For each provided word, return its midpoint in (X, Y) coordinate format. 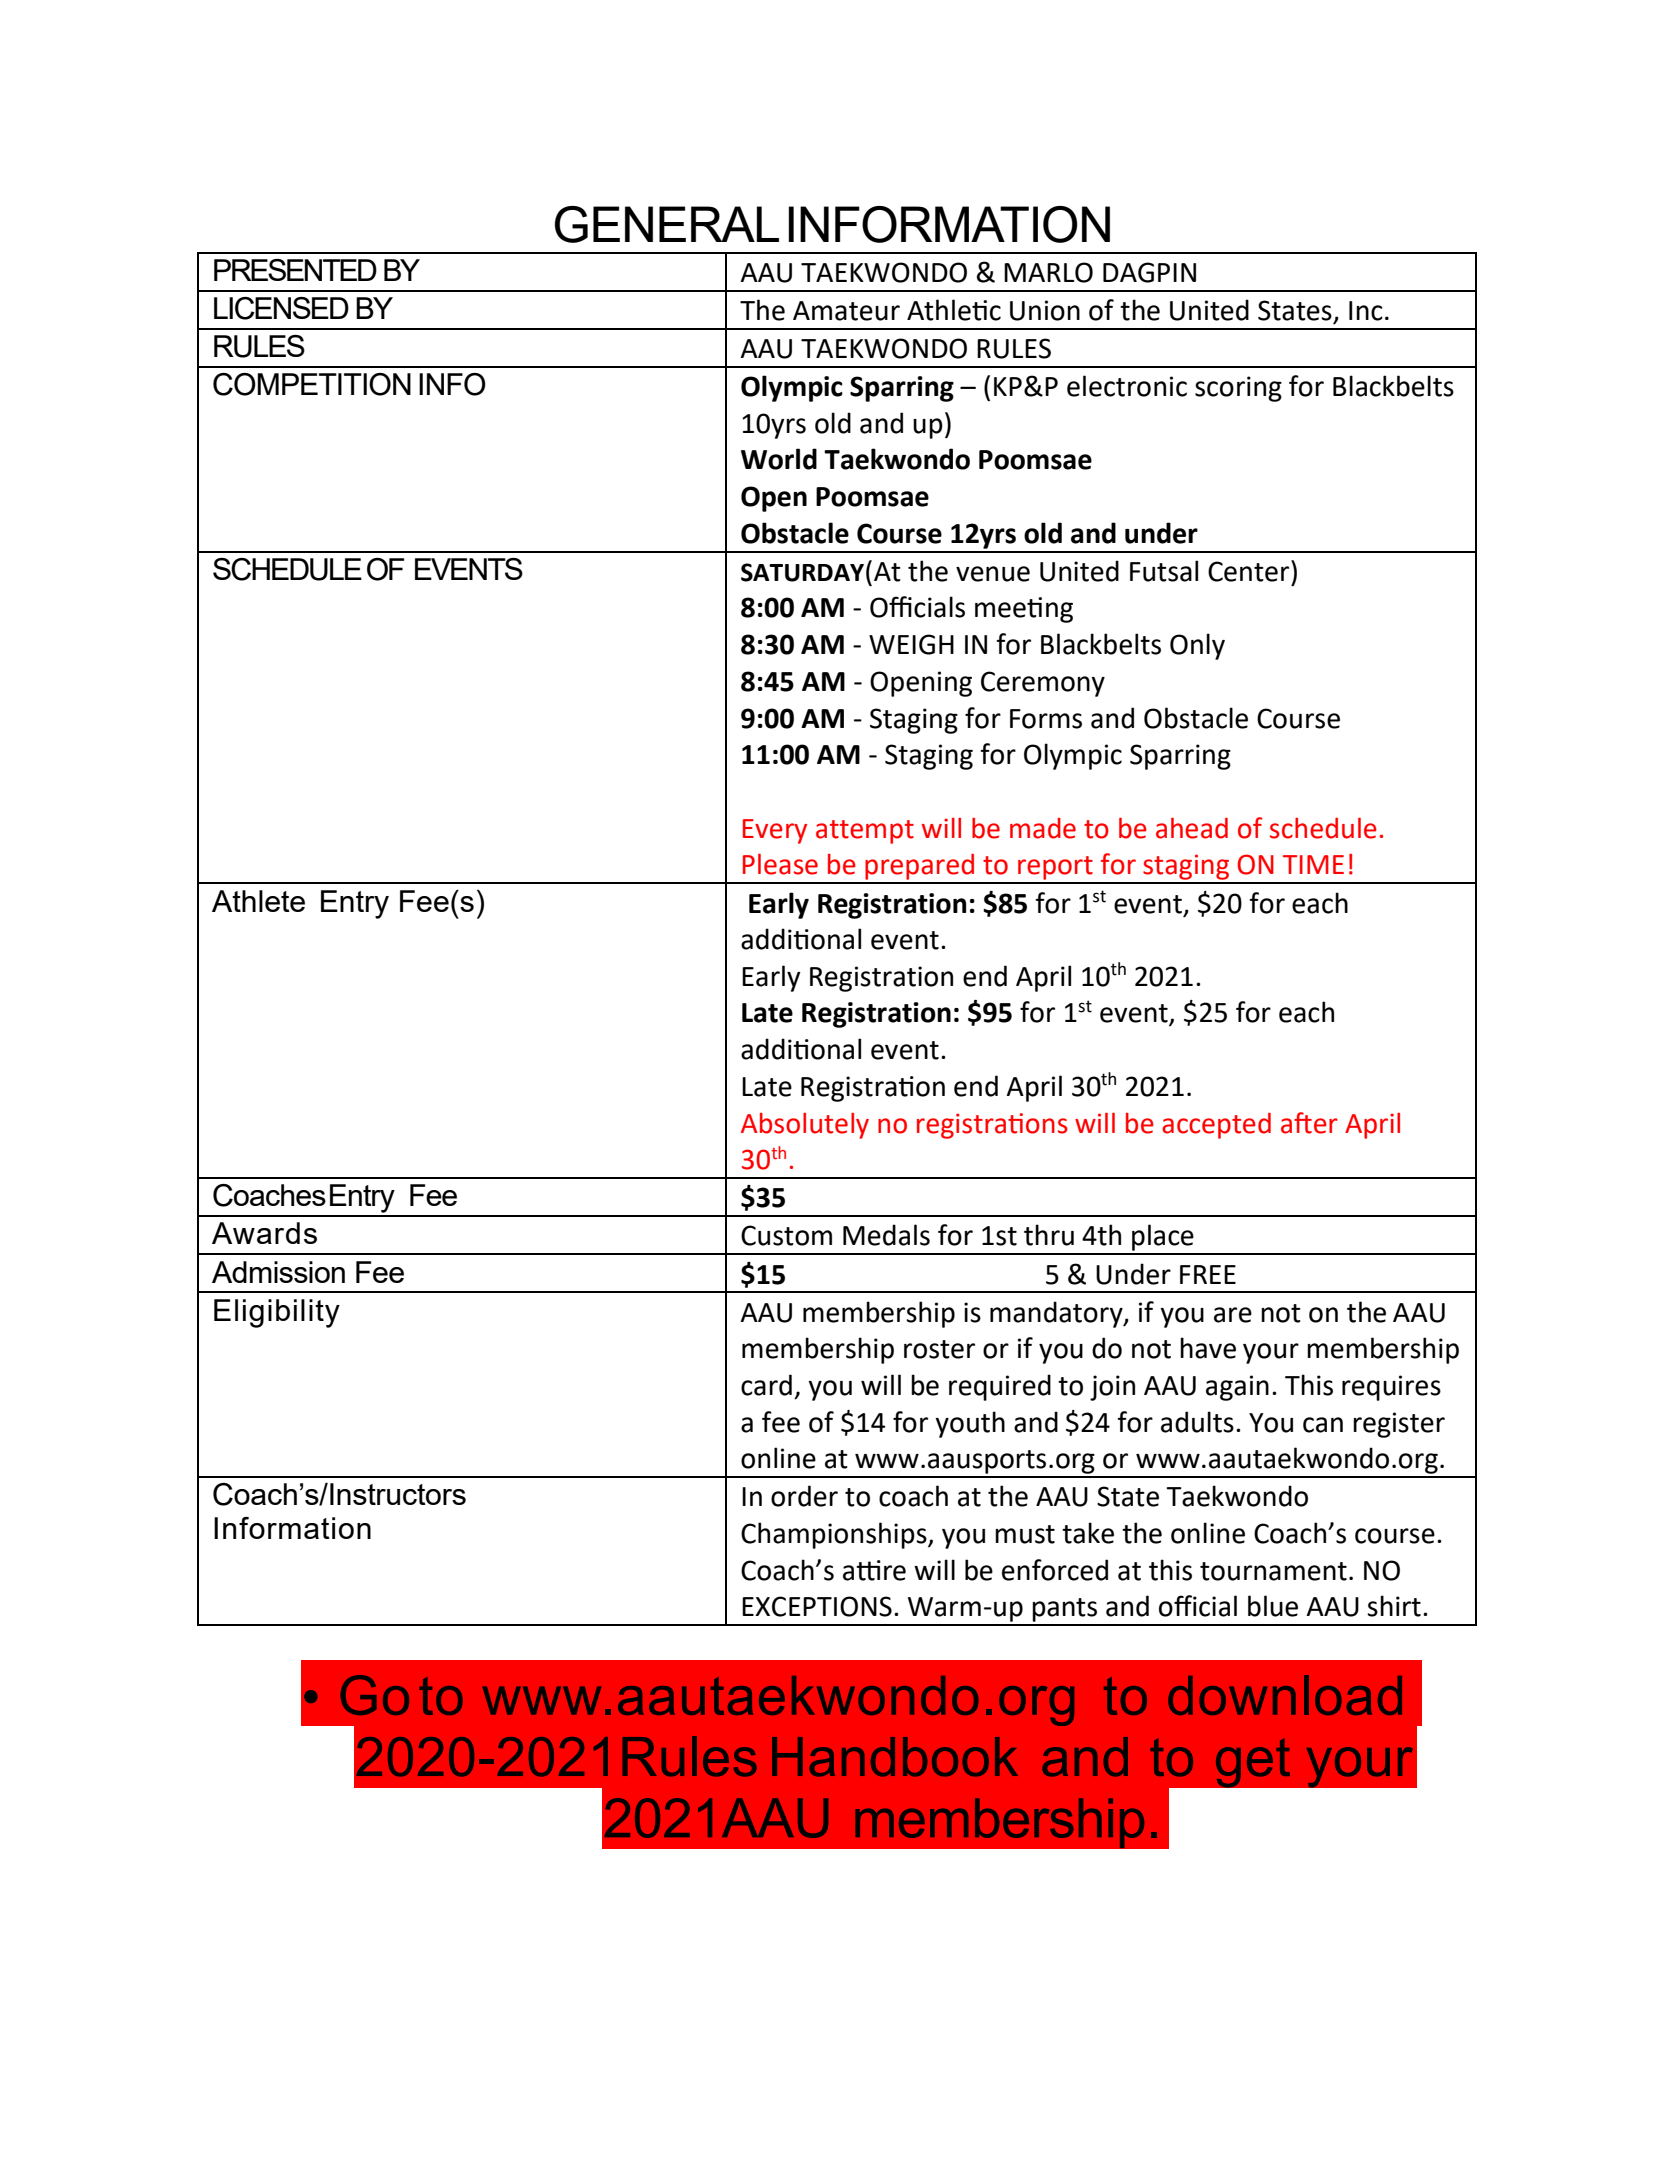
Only (1197, 646)
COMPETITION (312, 384)
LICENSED (281, 308)
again (1237, 1388)
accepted (1216, 1126)
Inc (1366, 311)
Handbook (895, 1757)
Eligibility (277, 1313)
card (766, 1385)
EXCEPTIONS (817, 1606)
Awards (264, 1233)
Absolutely (805, 1126)
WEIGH (911, 644)
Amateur (846, 311)
